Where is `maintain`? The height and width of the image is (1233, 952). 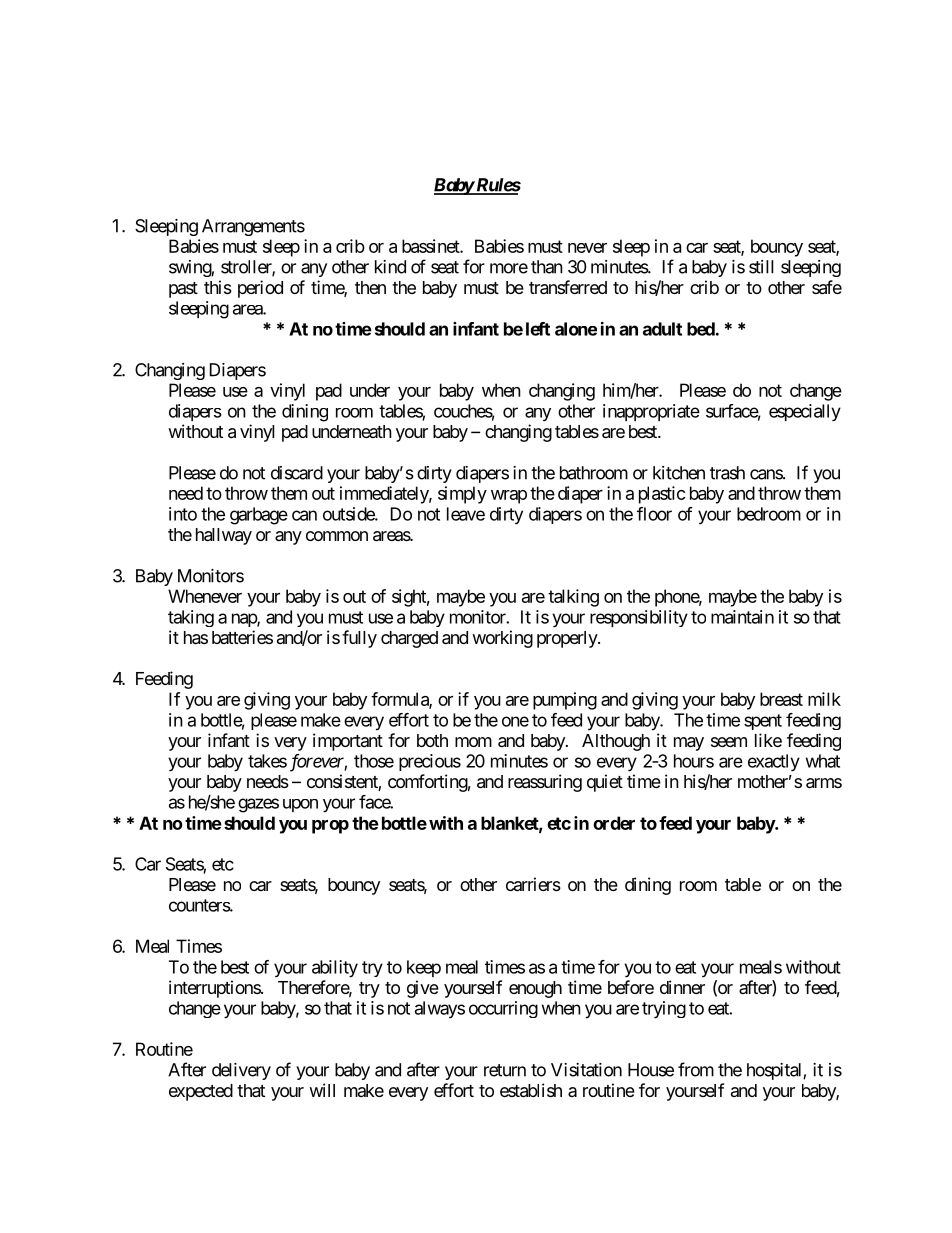
maintain is located at coordinates (742, 617).
